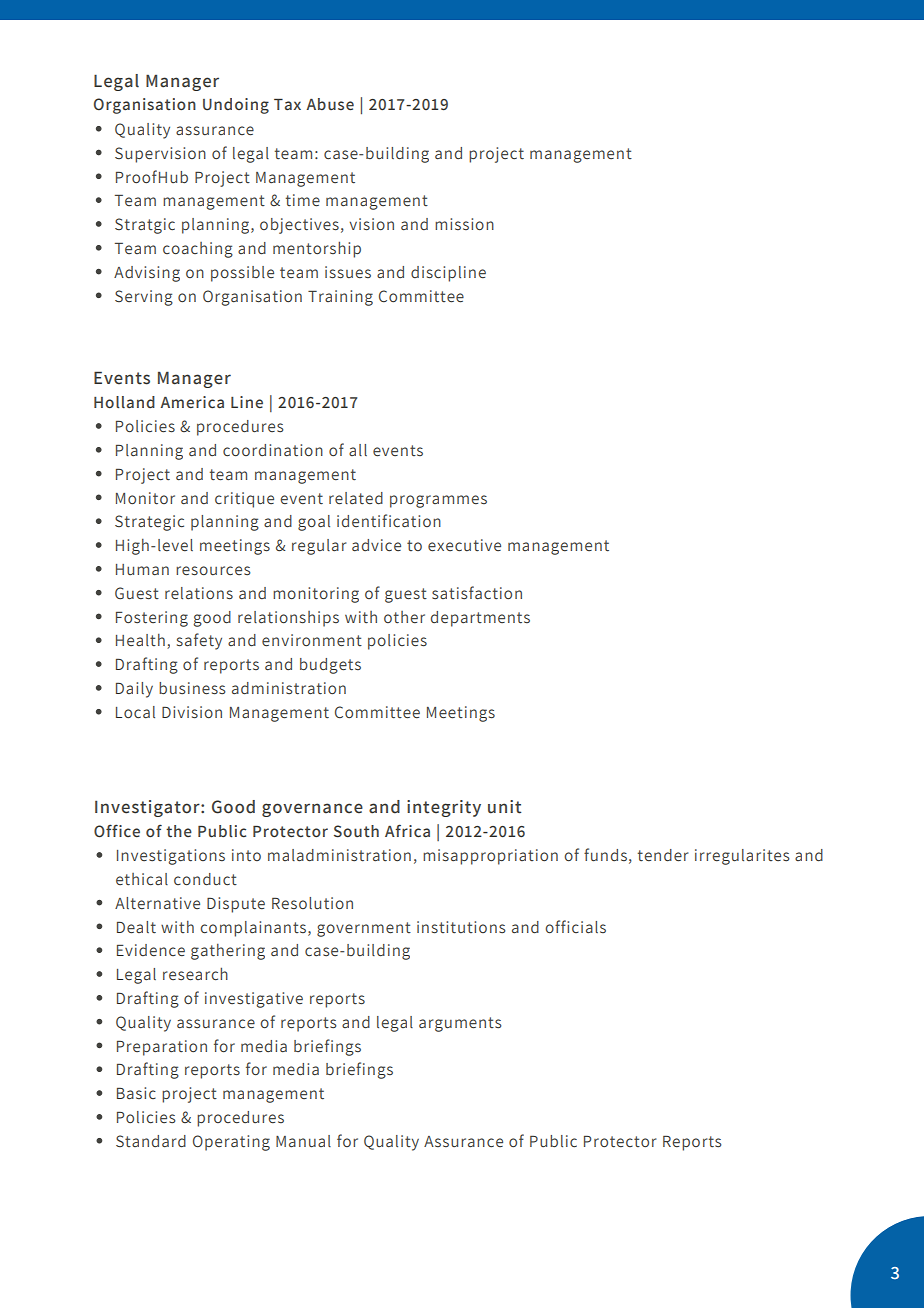 This screenshot has width=924, height=1308. I want to click on mission, so click(464, 224).
